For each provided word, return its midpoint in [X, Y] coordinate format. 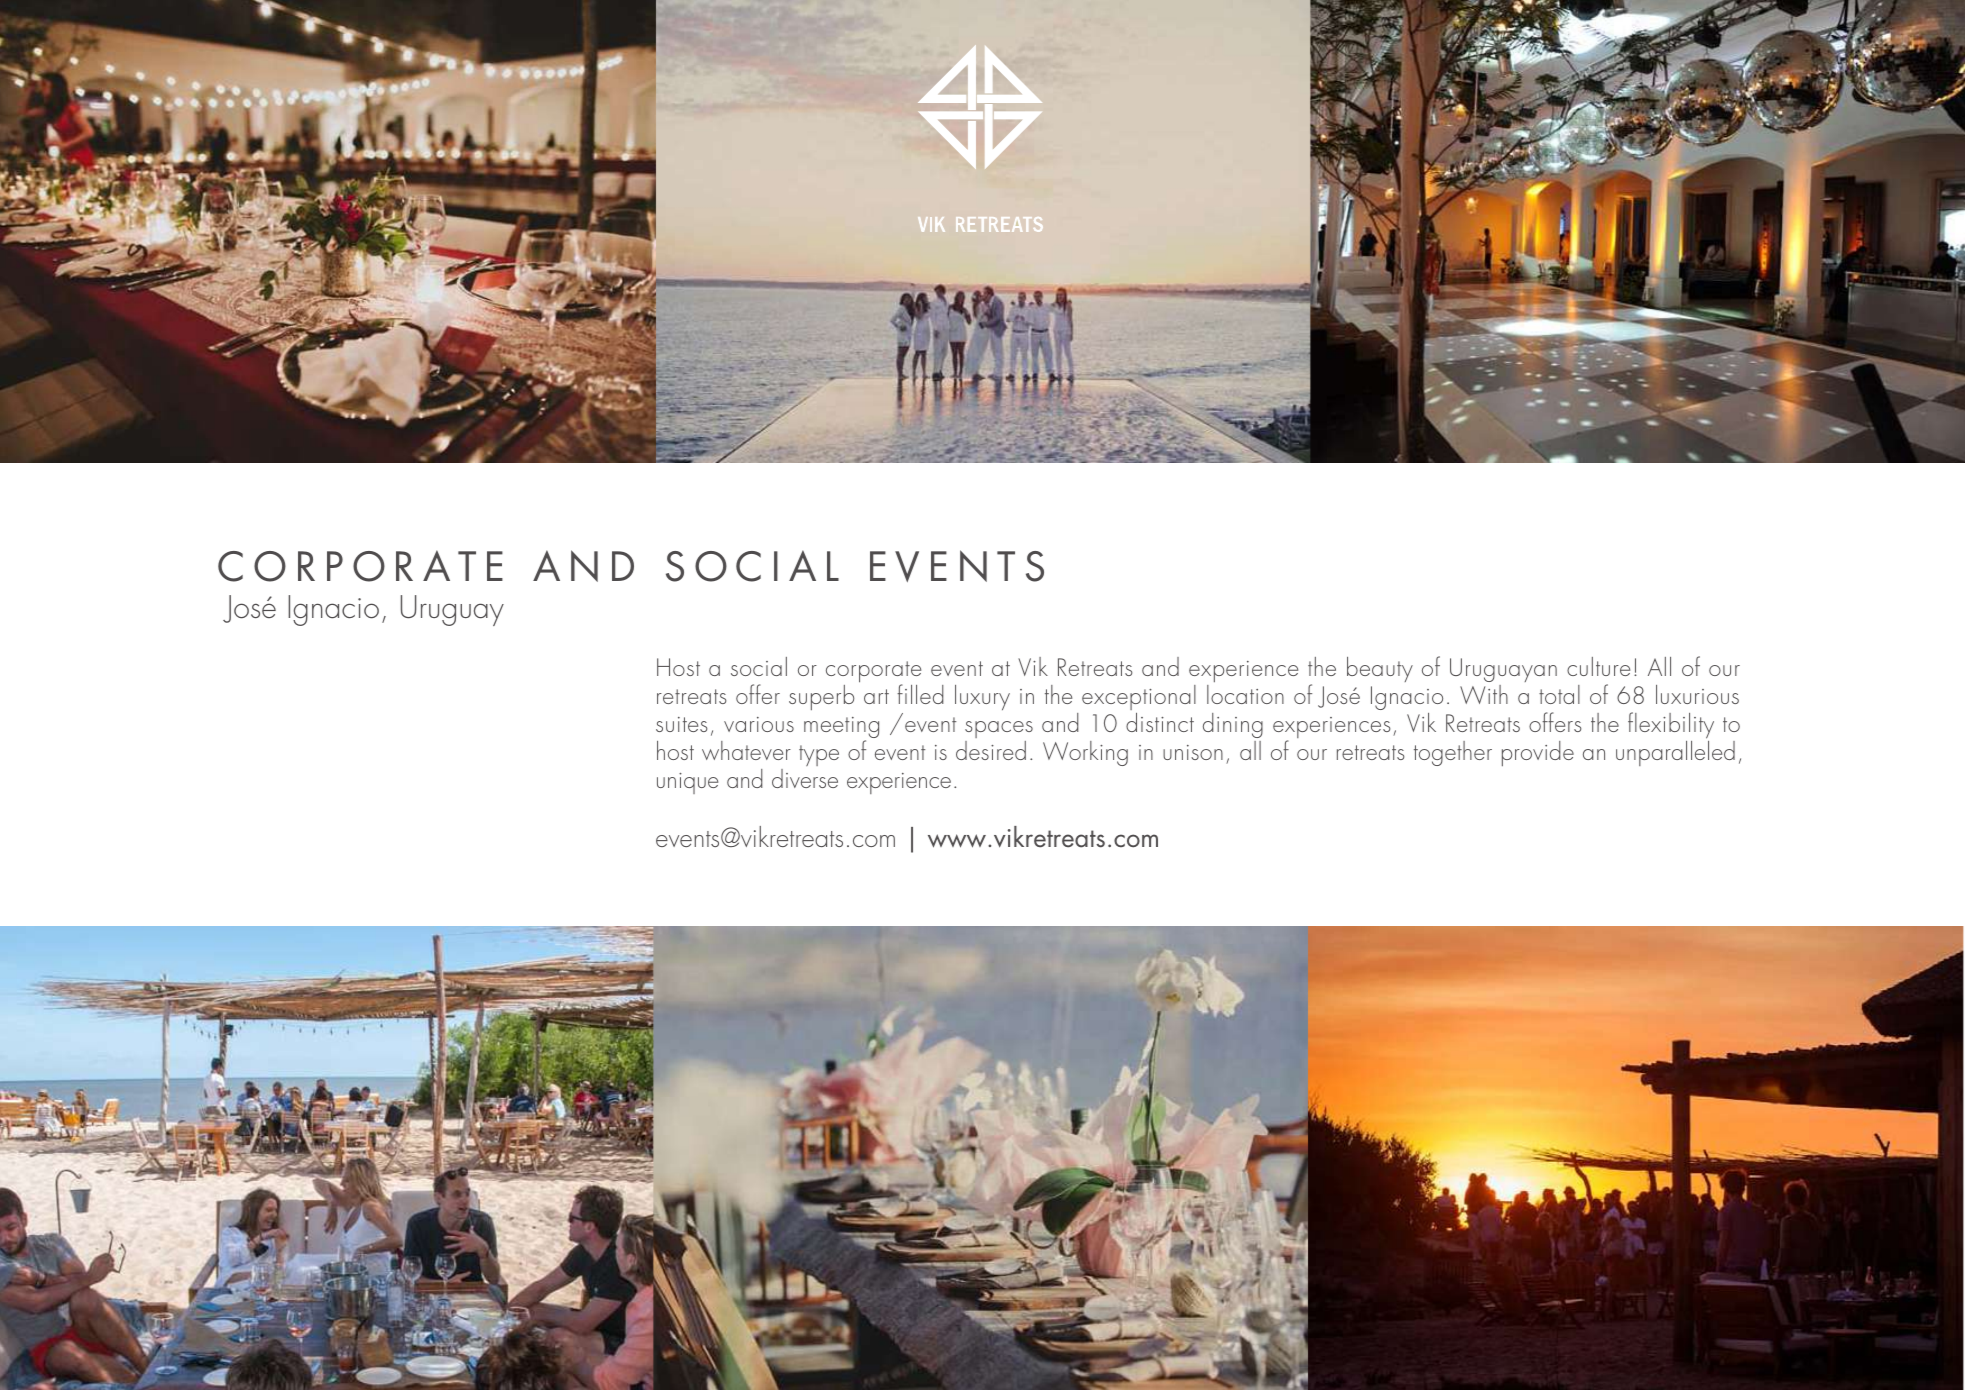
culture [1598, 666]
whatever [746, 750]
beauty [1380, 669]
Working [1085, 753]
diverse [805, 778]
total [1559, 694]
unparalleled [1675, 753]
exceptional [1139, 697]
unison [1193, 752]
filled [920, 694]
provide [1538, 753]
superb [821, 697]
